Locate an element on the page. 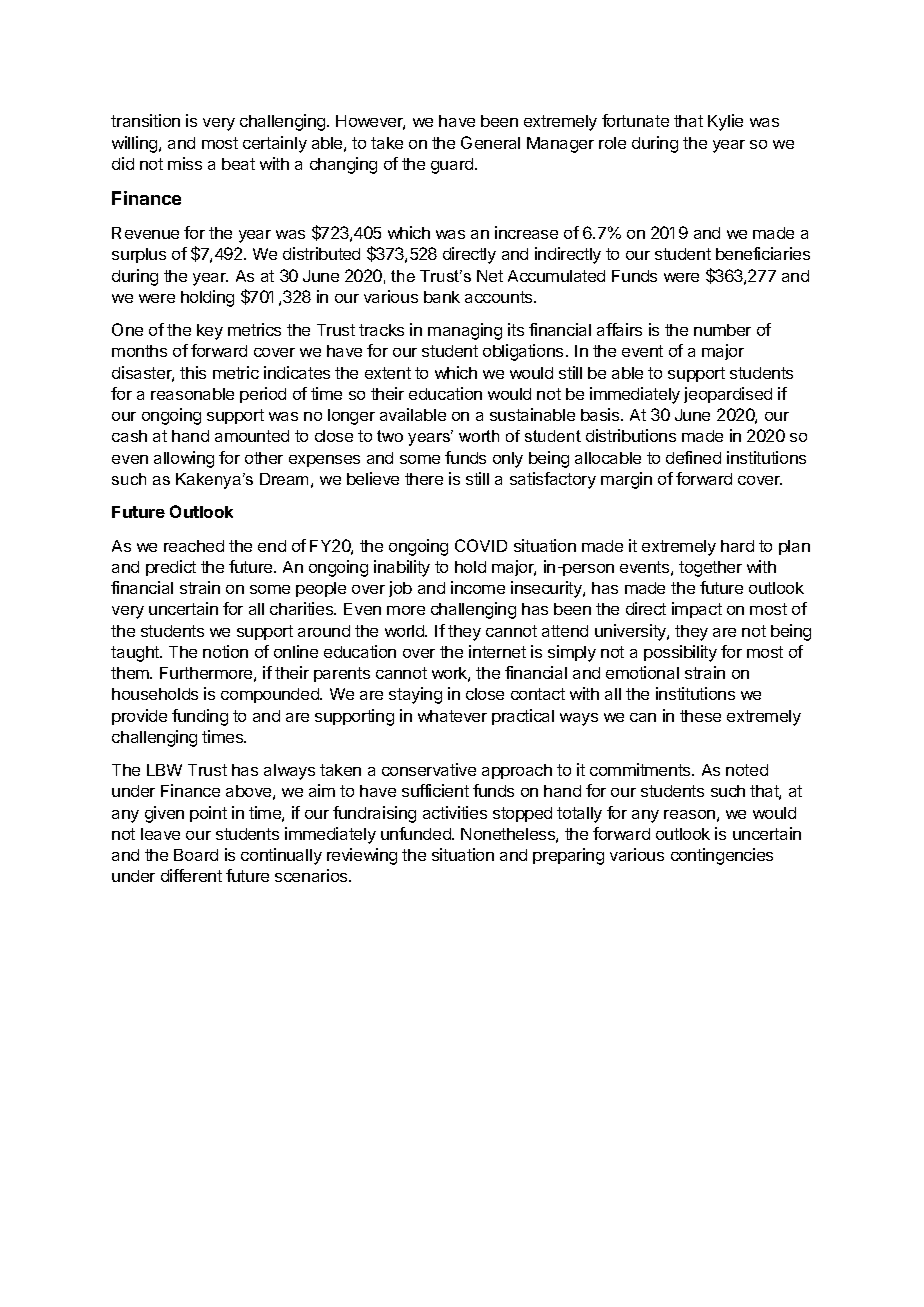 This page has height=1307, width=924. income is located at coordinates (478, 587).
